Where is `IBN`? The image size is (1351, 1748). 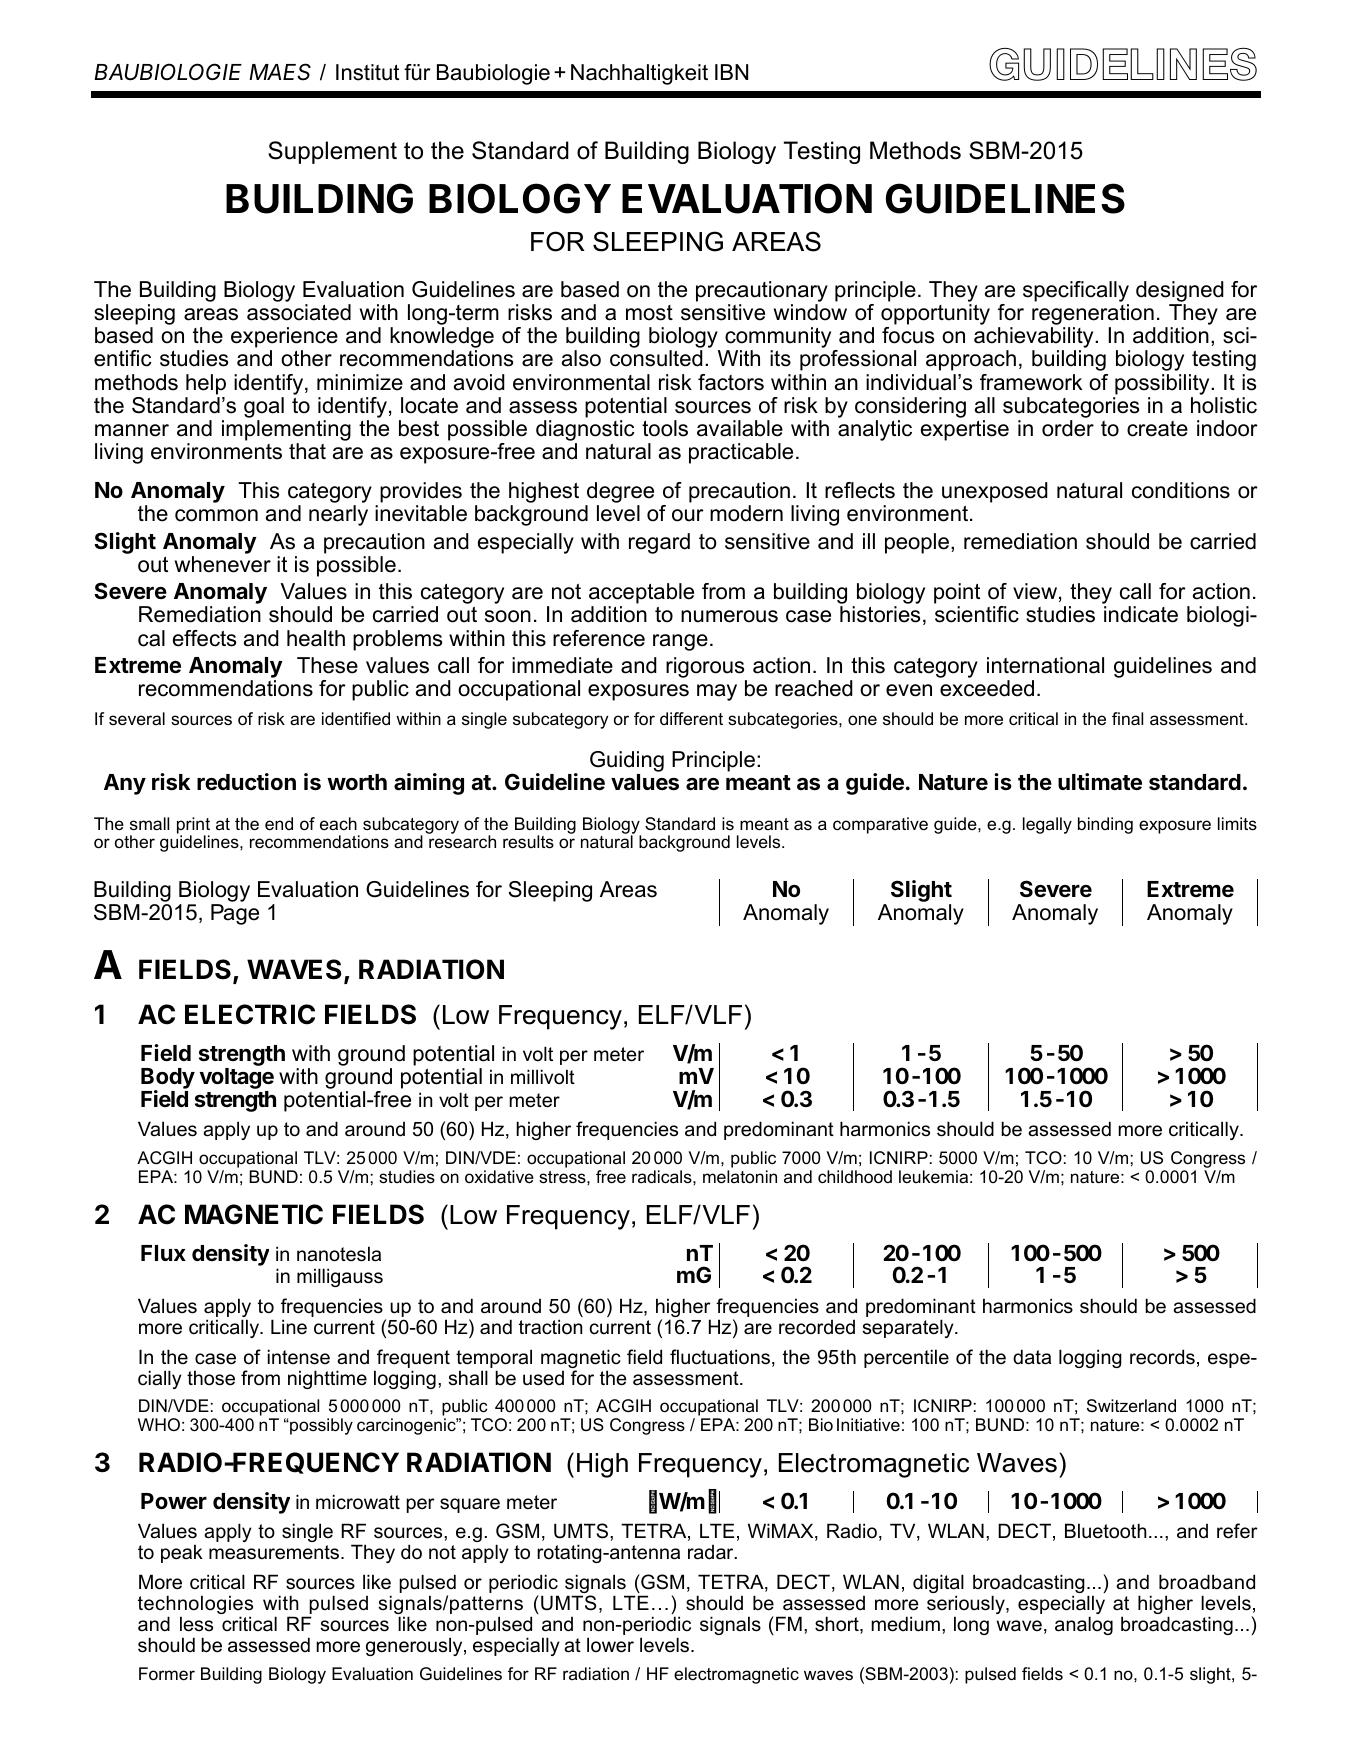
IBN is located at coordinates (731, 72).
